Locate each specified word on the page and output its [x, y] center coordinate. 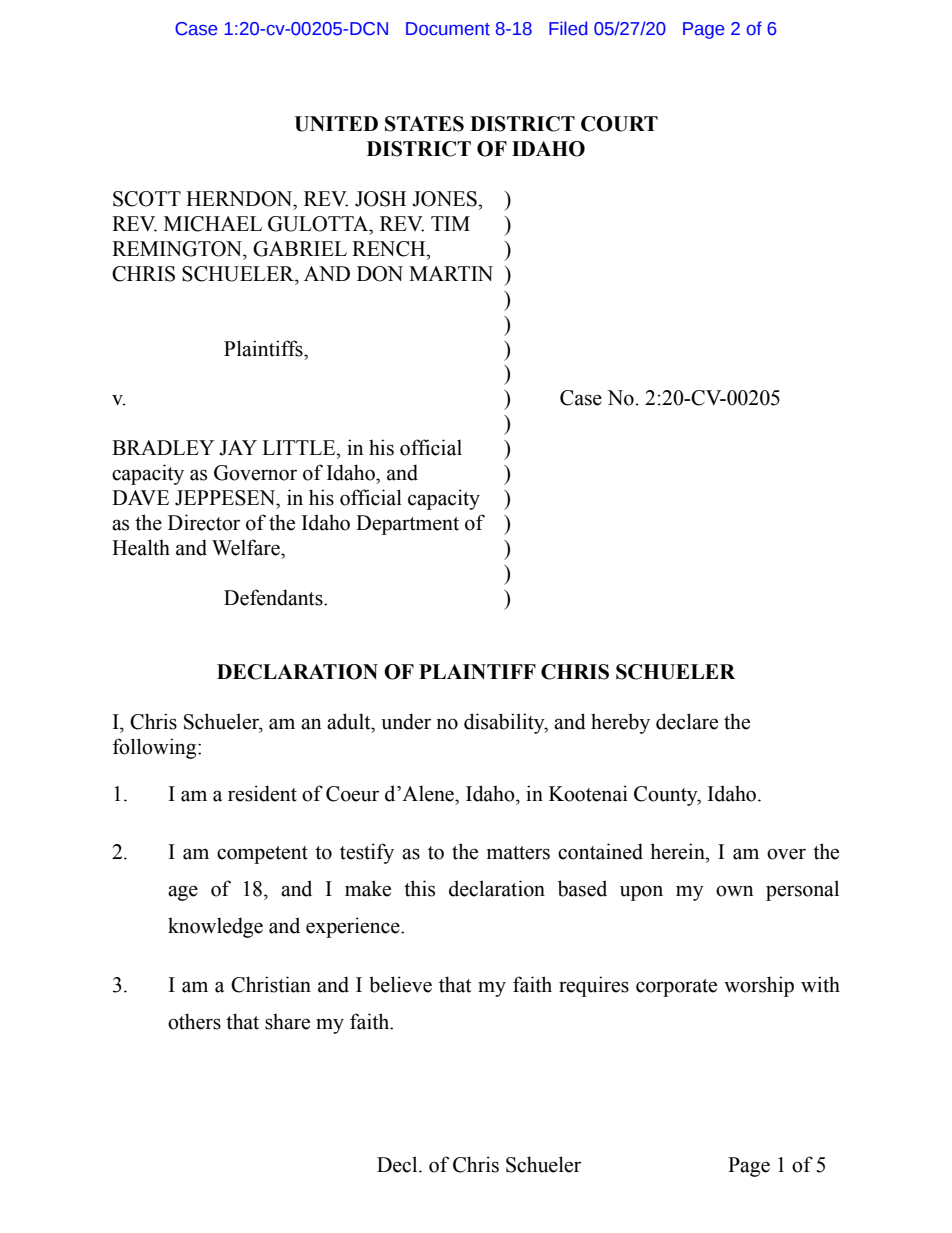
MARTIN [451, 273]
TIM [450, 223]
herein [678, 851]
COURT [619, 124]
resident [262, 793]
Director [204, 522]
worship [759, 986]
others [194, 1021]
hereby [620, 723]
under [406, 721]
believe [400, 984]
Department [407, 525]
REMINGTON [178, 249]
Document [448, 29]
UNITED [336, 124]
